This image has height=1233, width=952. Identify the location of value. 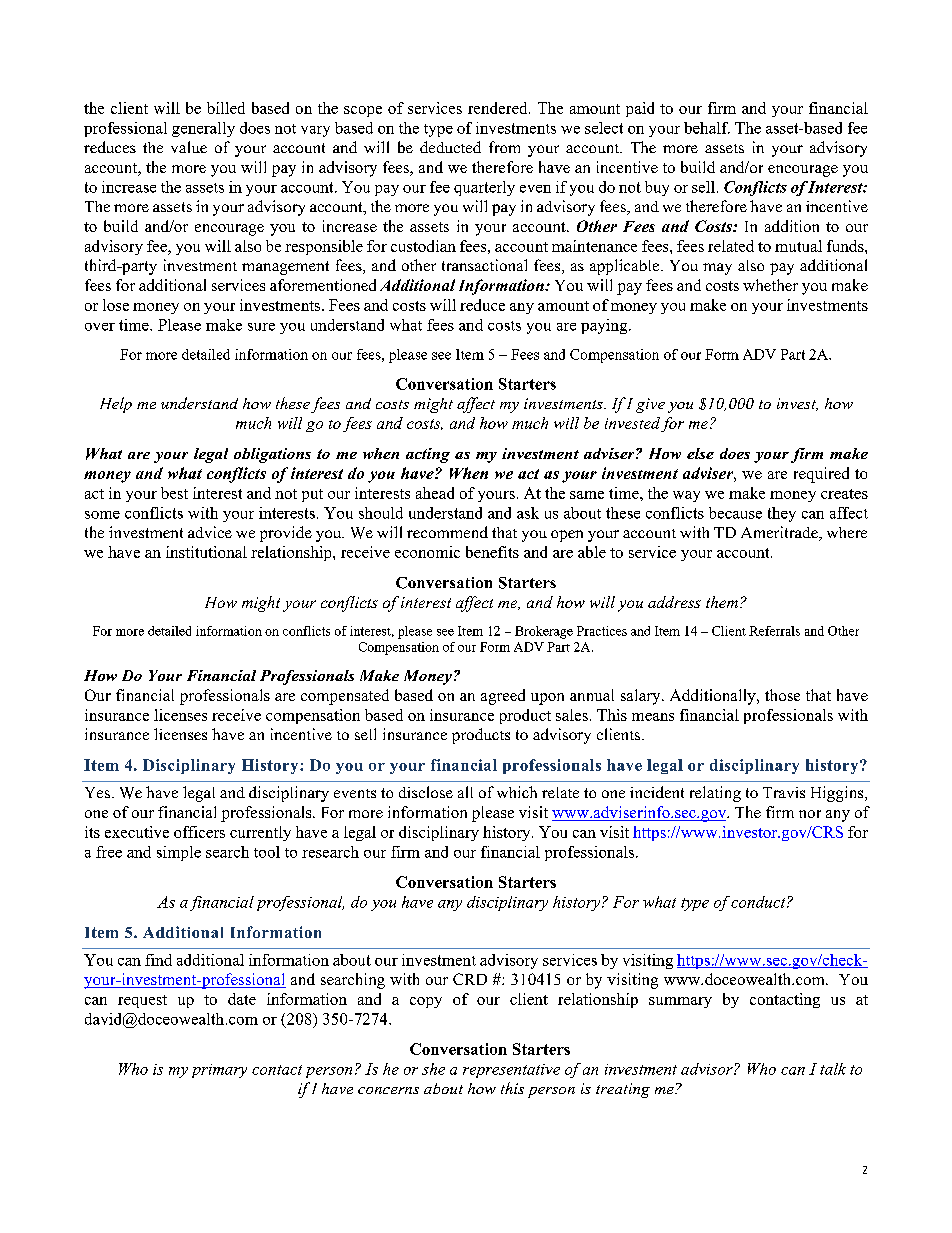
(189, 147).
